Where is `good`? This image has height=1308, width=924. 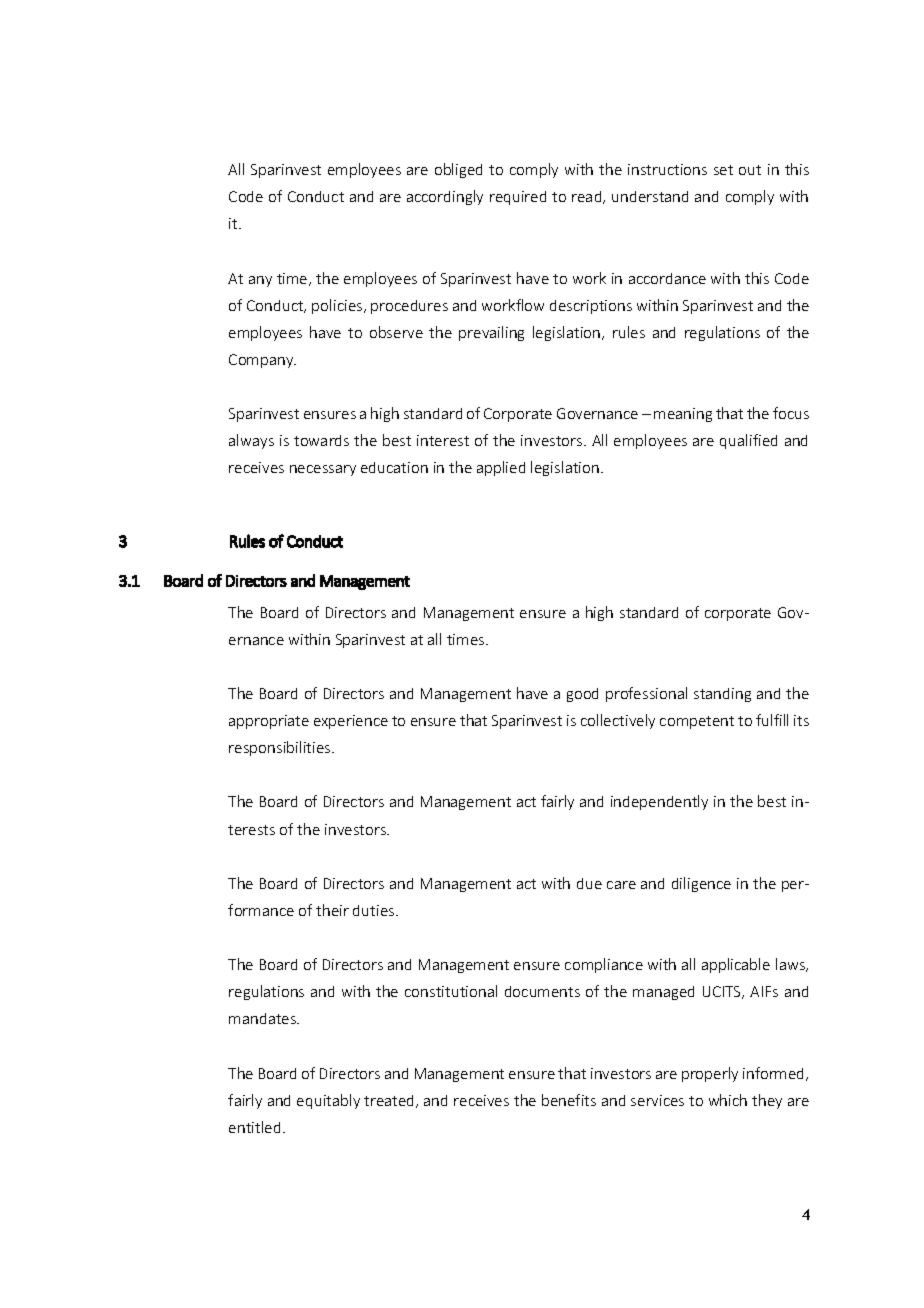
good is located at coordinates (582, 695).
